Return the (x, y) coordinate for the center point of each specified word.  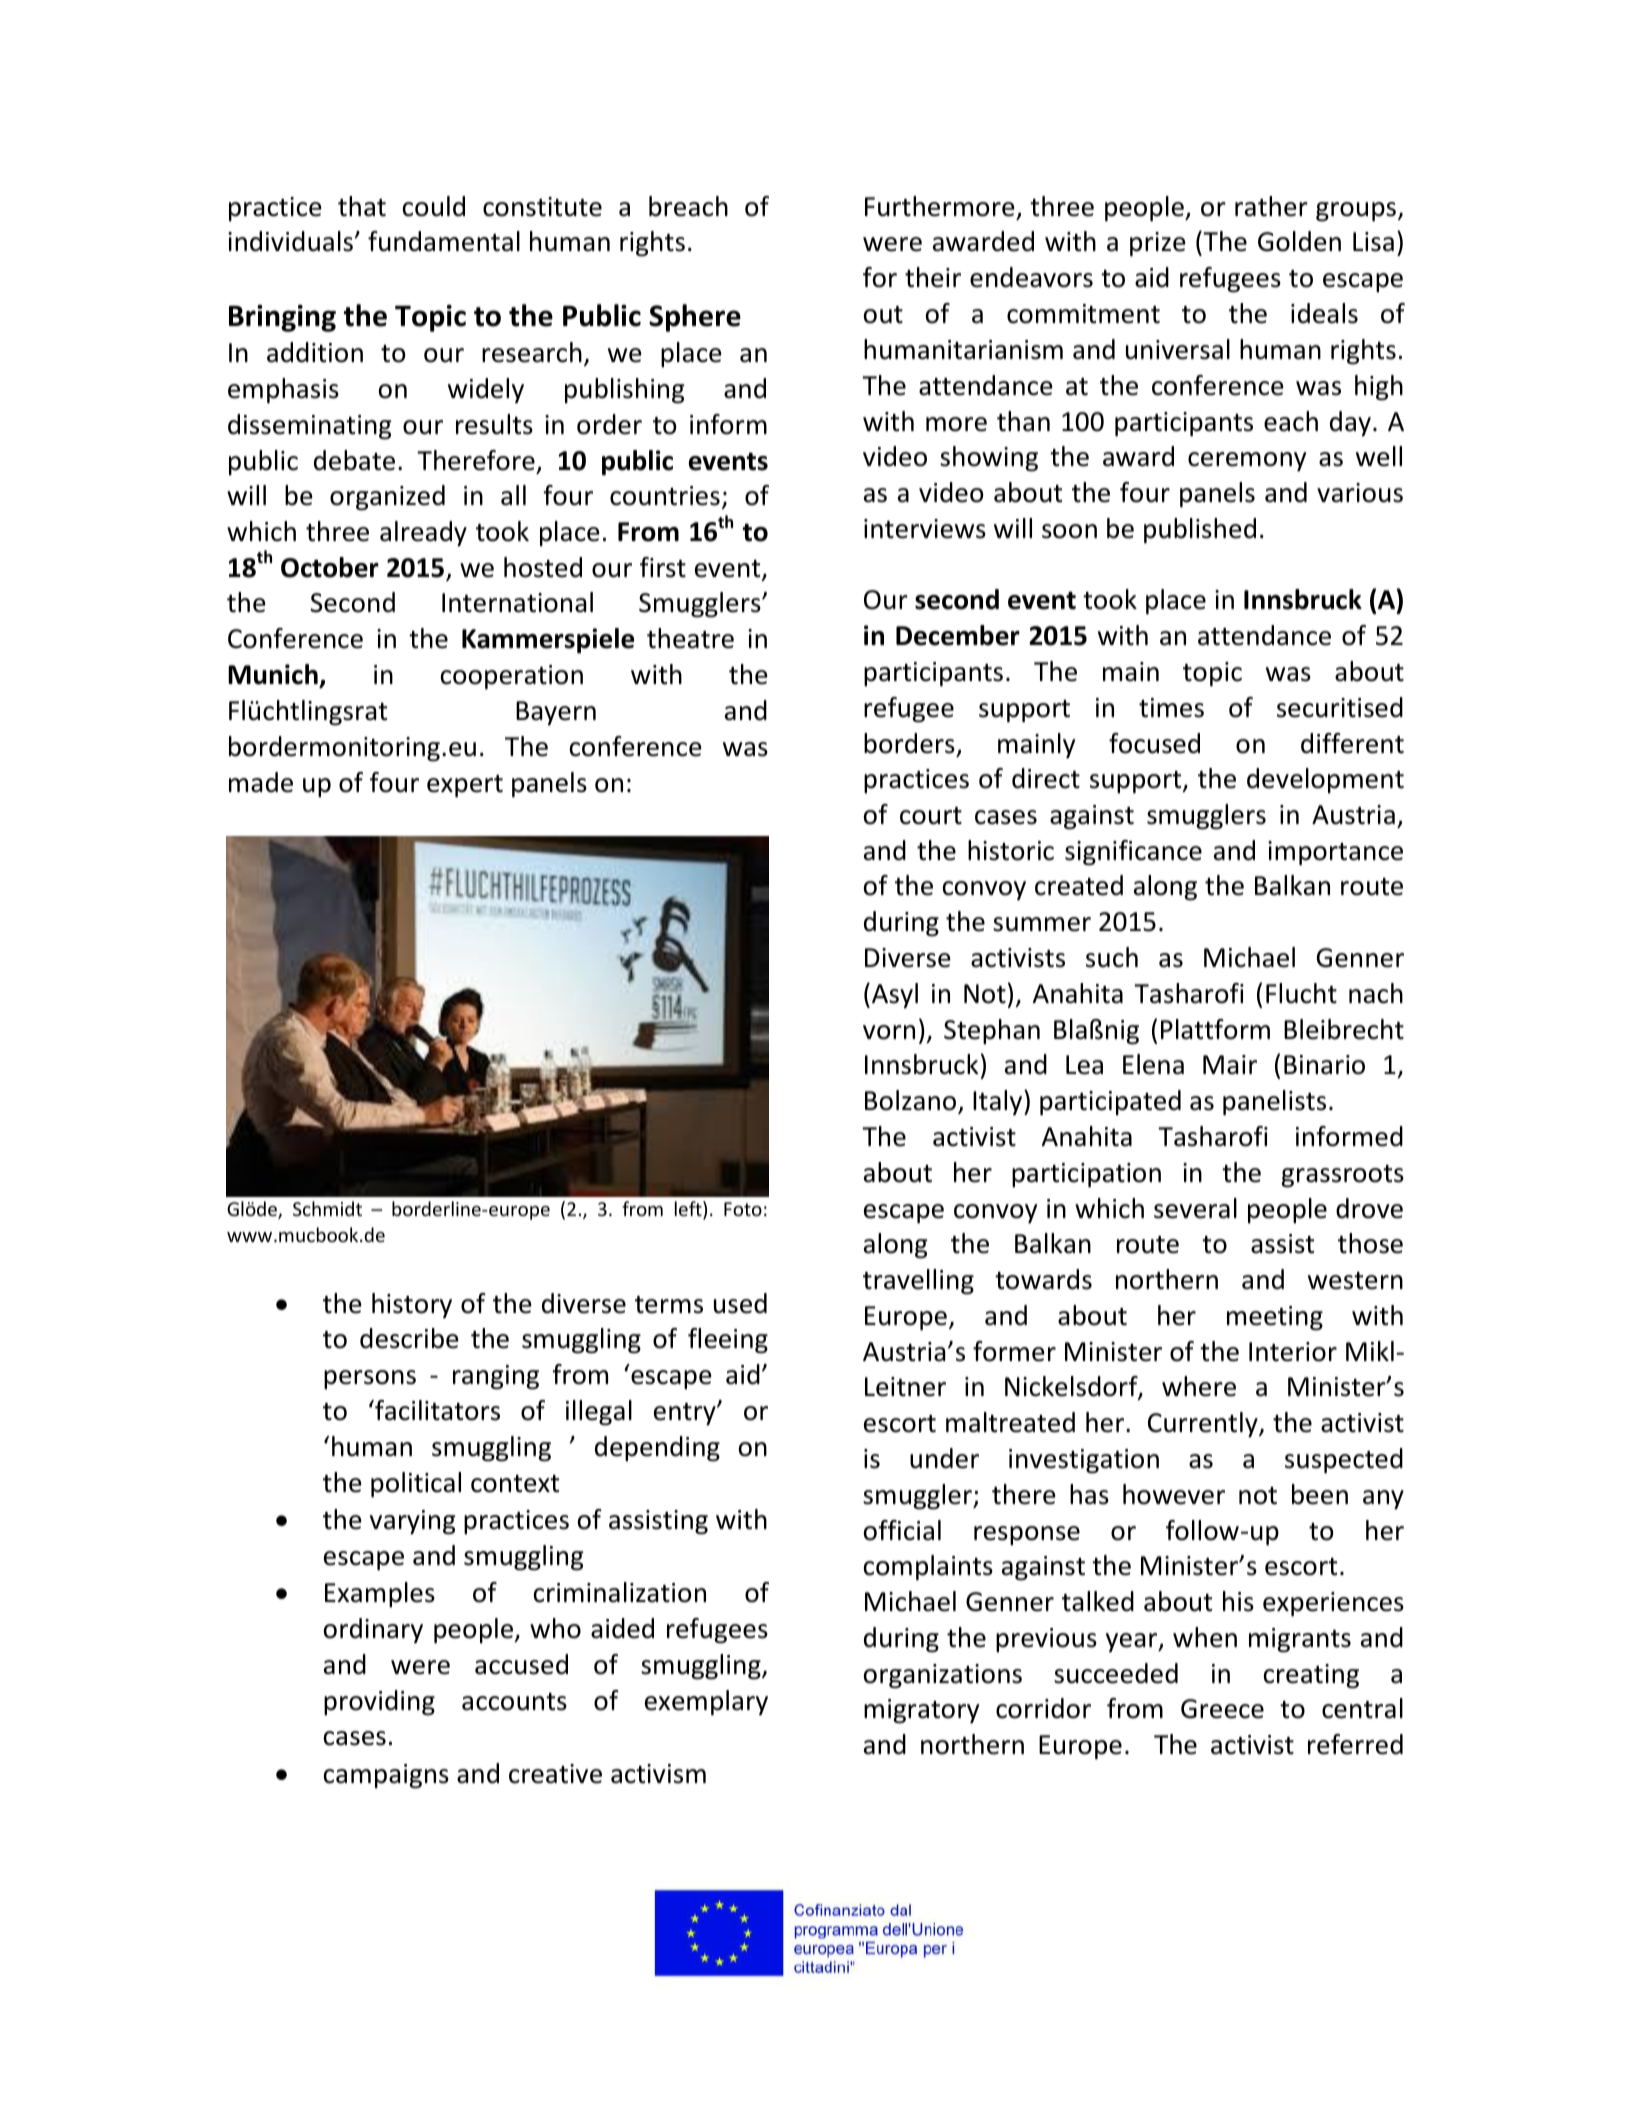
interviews (925, 529)
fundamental (444, 241)
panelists (1274, 1103)
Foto (743, 1209)
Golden (1299, 241)
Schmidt (327, 1208)
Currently (1204, 1425)
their (933, 277)
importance (1335, 853)
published (1200, 531)
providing (379, 1703)
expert (465, 786)
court (931, 816)
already (423, 534)
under (944, 1458)
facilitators (436, 1410)
